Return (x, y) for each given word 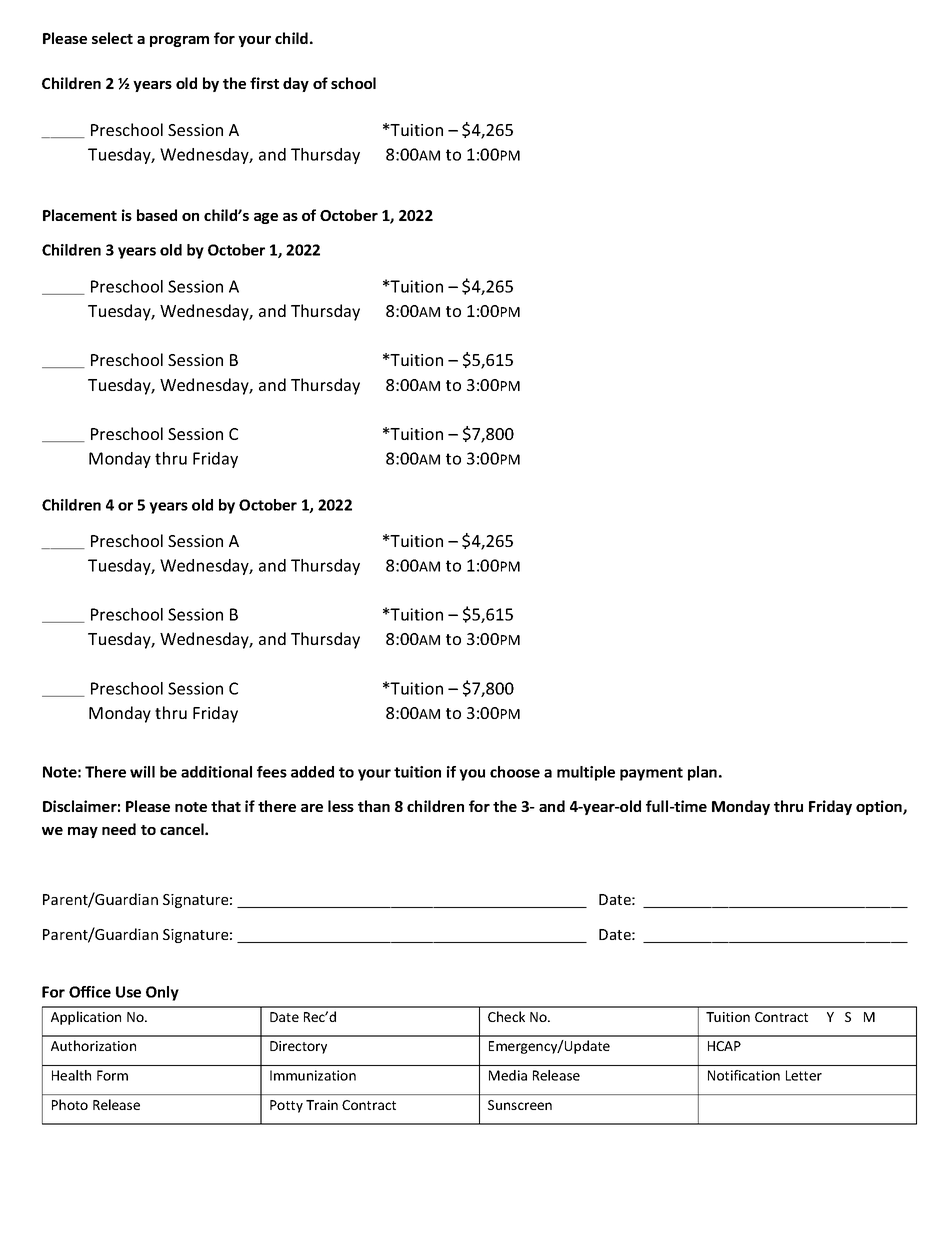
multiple (586, 773)
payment (651, 774)
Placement (80, 215)
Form (112, 1075)
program (179, 41)
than (374, 806)
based (157, 215)
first (264, 83)
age (266, 218)
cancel (183, 829)
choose (515, 772)
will (142, 772)
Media (508, 1075)
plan (704, 773)
